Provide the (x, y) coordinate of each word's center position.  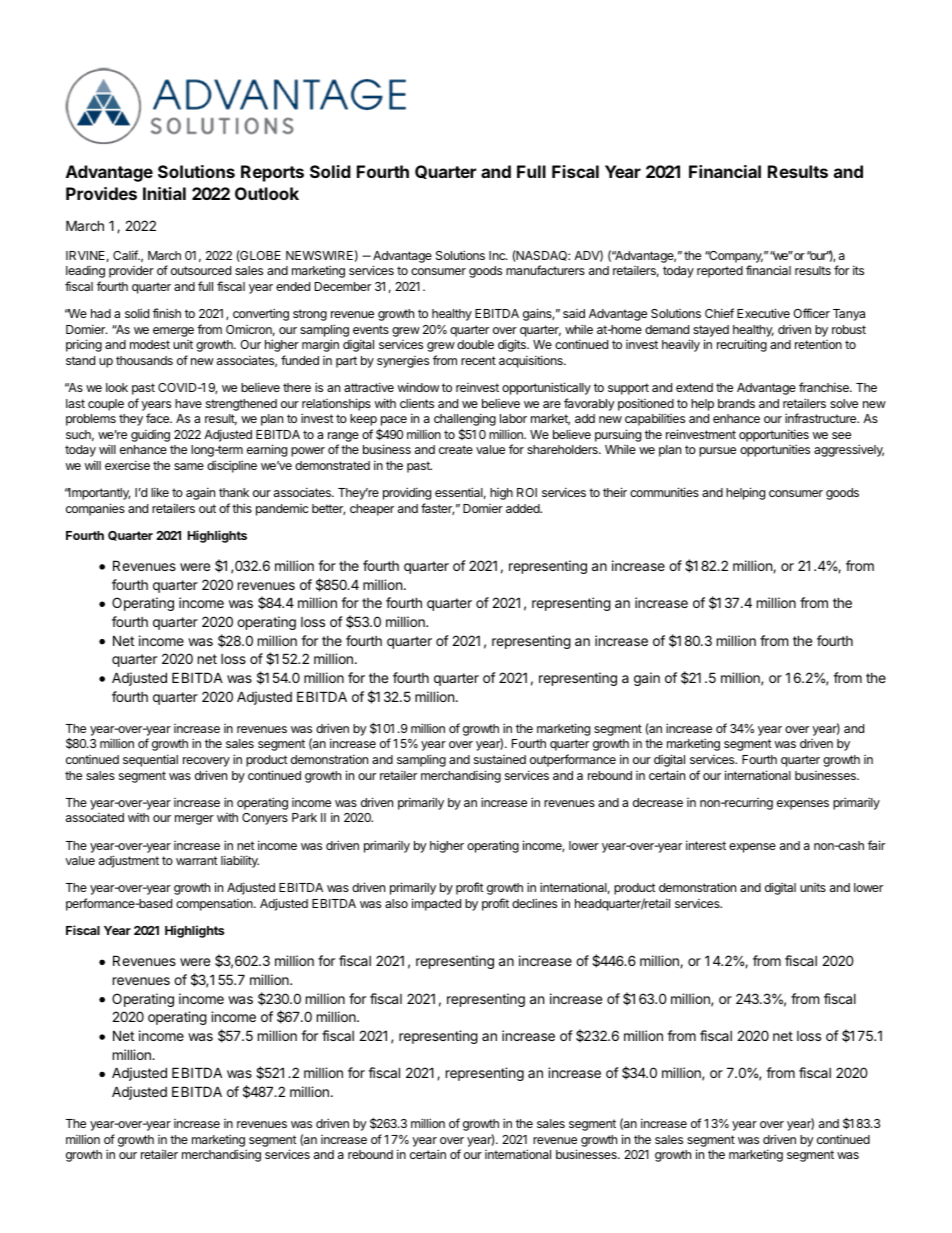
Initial (164, 193)
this (242, 508)
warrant (197, 860)
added (524, 508)
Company (735, 257)
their (615, 492)
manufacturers (545, 270)
